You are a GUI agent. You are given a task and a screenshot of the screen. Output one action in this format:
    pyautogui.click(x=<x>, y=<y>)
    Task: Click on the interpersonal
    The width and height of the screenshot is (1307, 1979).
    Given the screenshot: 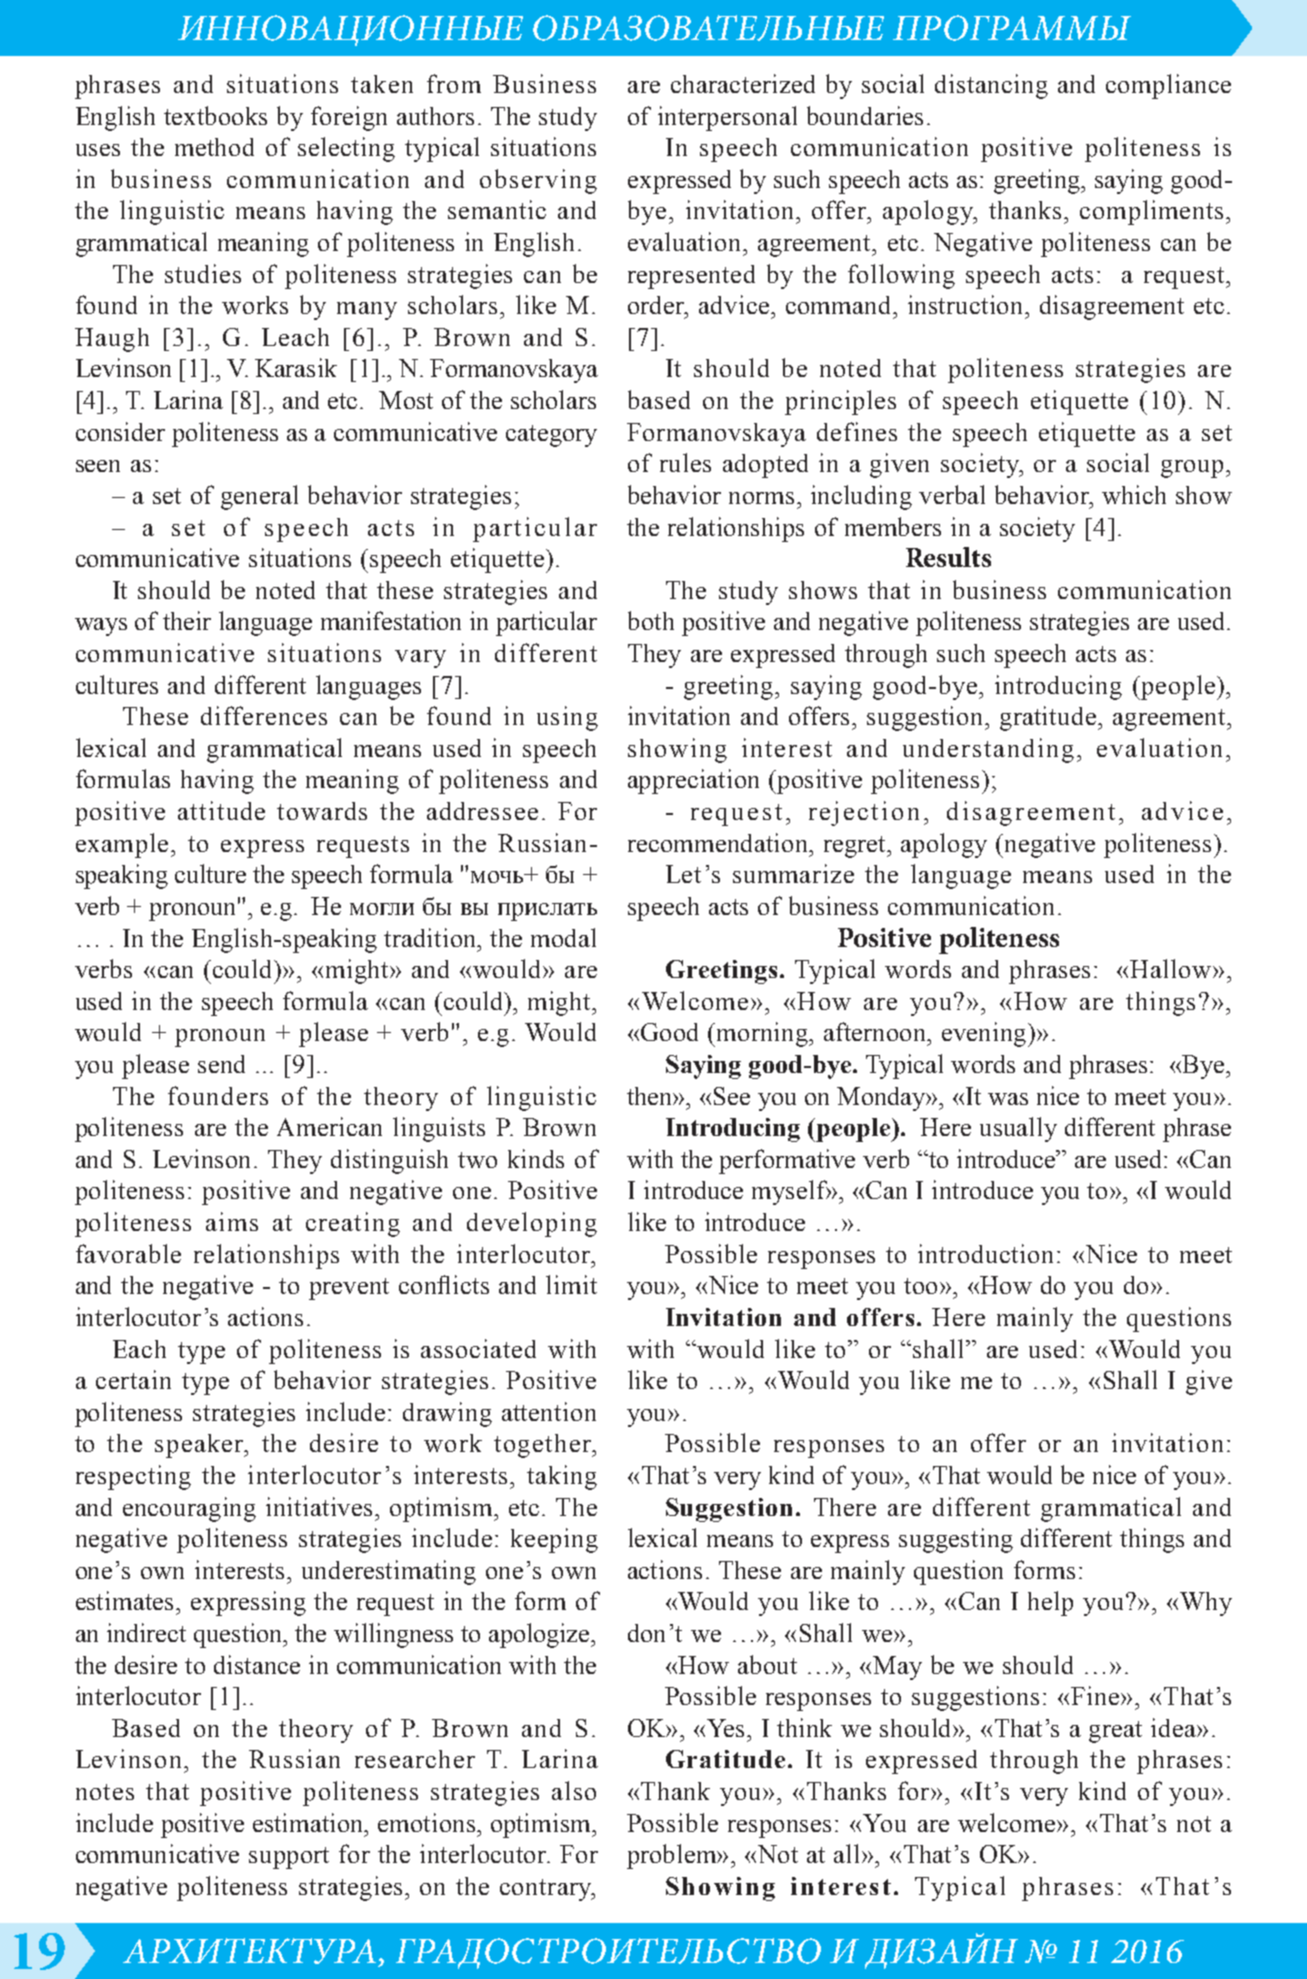 What is the action you would take?
    pyautogui.click(x=727, y=118)
